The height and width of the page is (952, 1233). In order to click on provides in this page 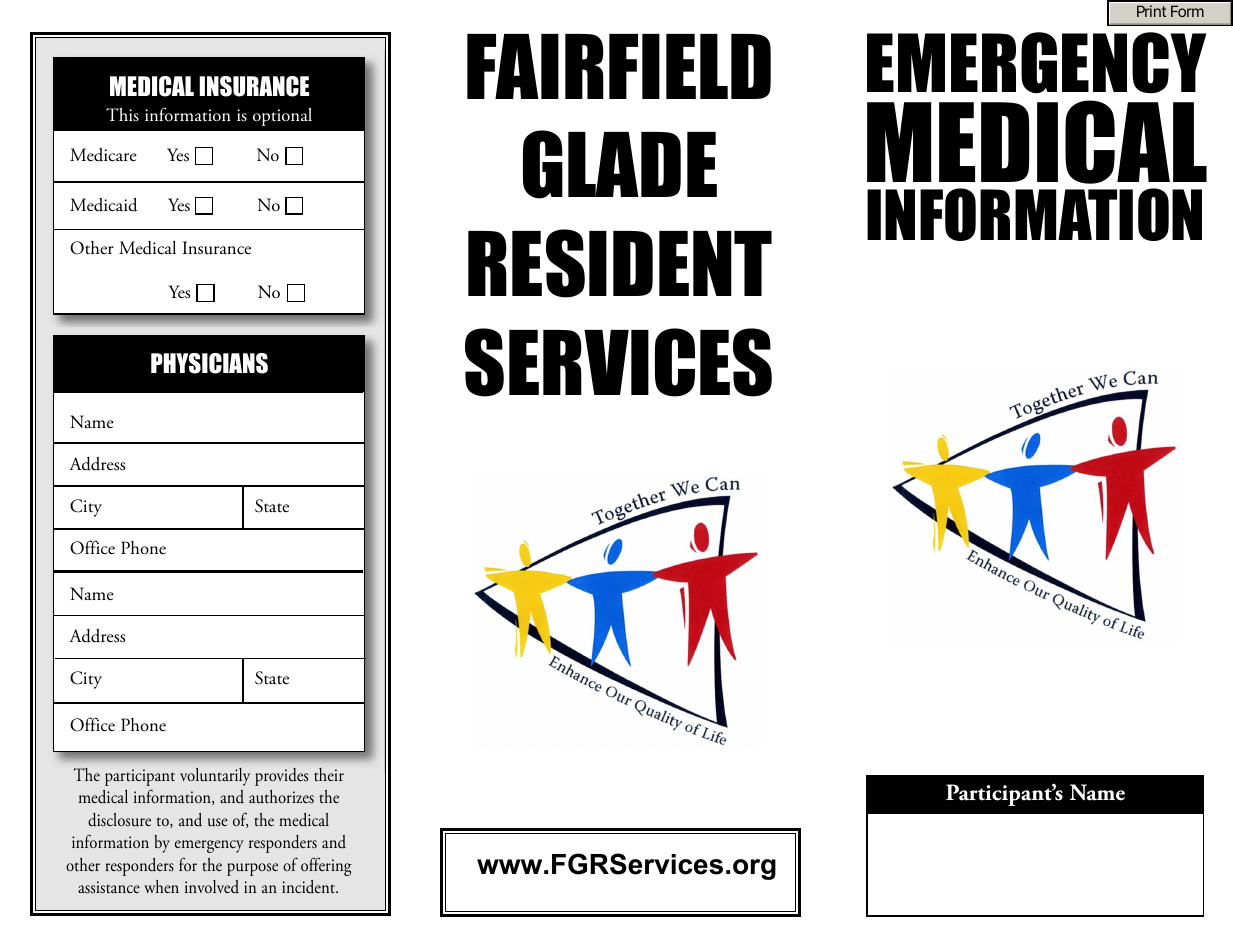, I will do `click(281, 777)`.
